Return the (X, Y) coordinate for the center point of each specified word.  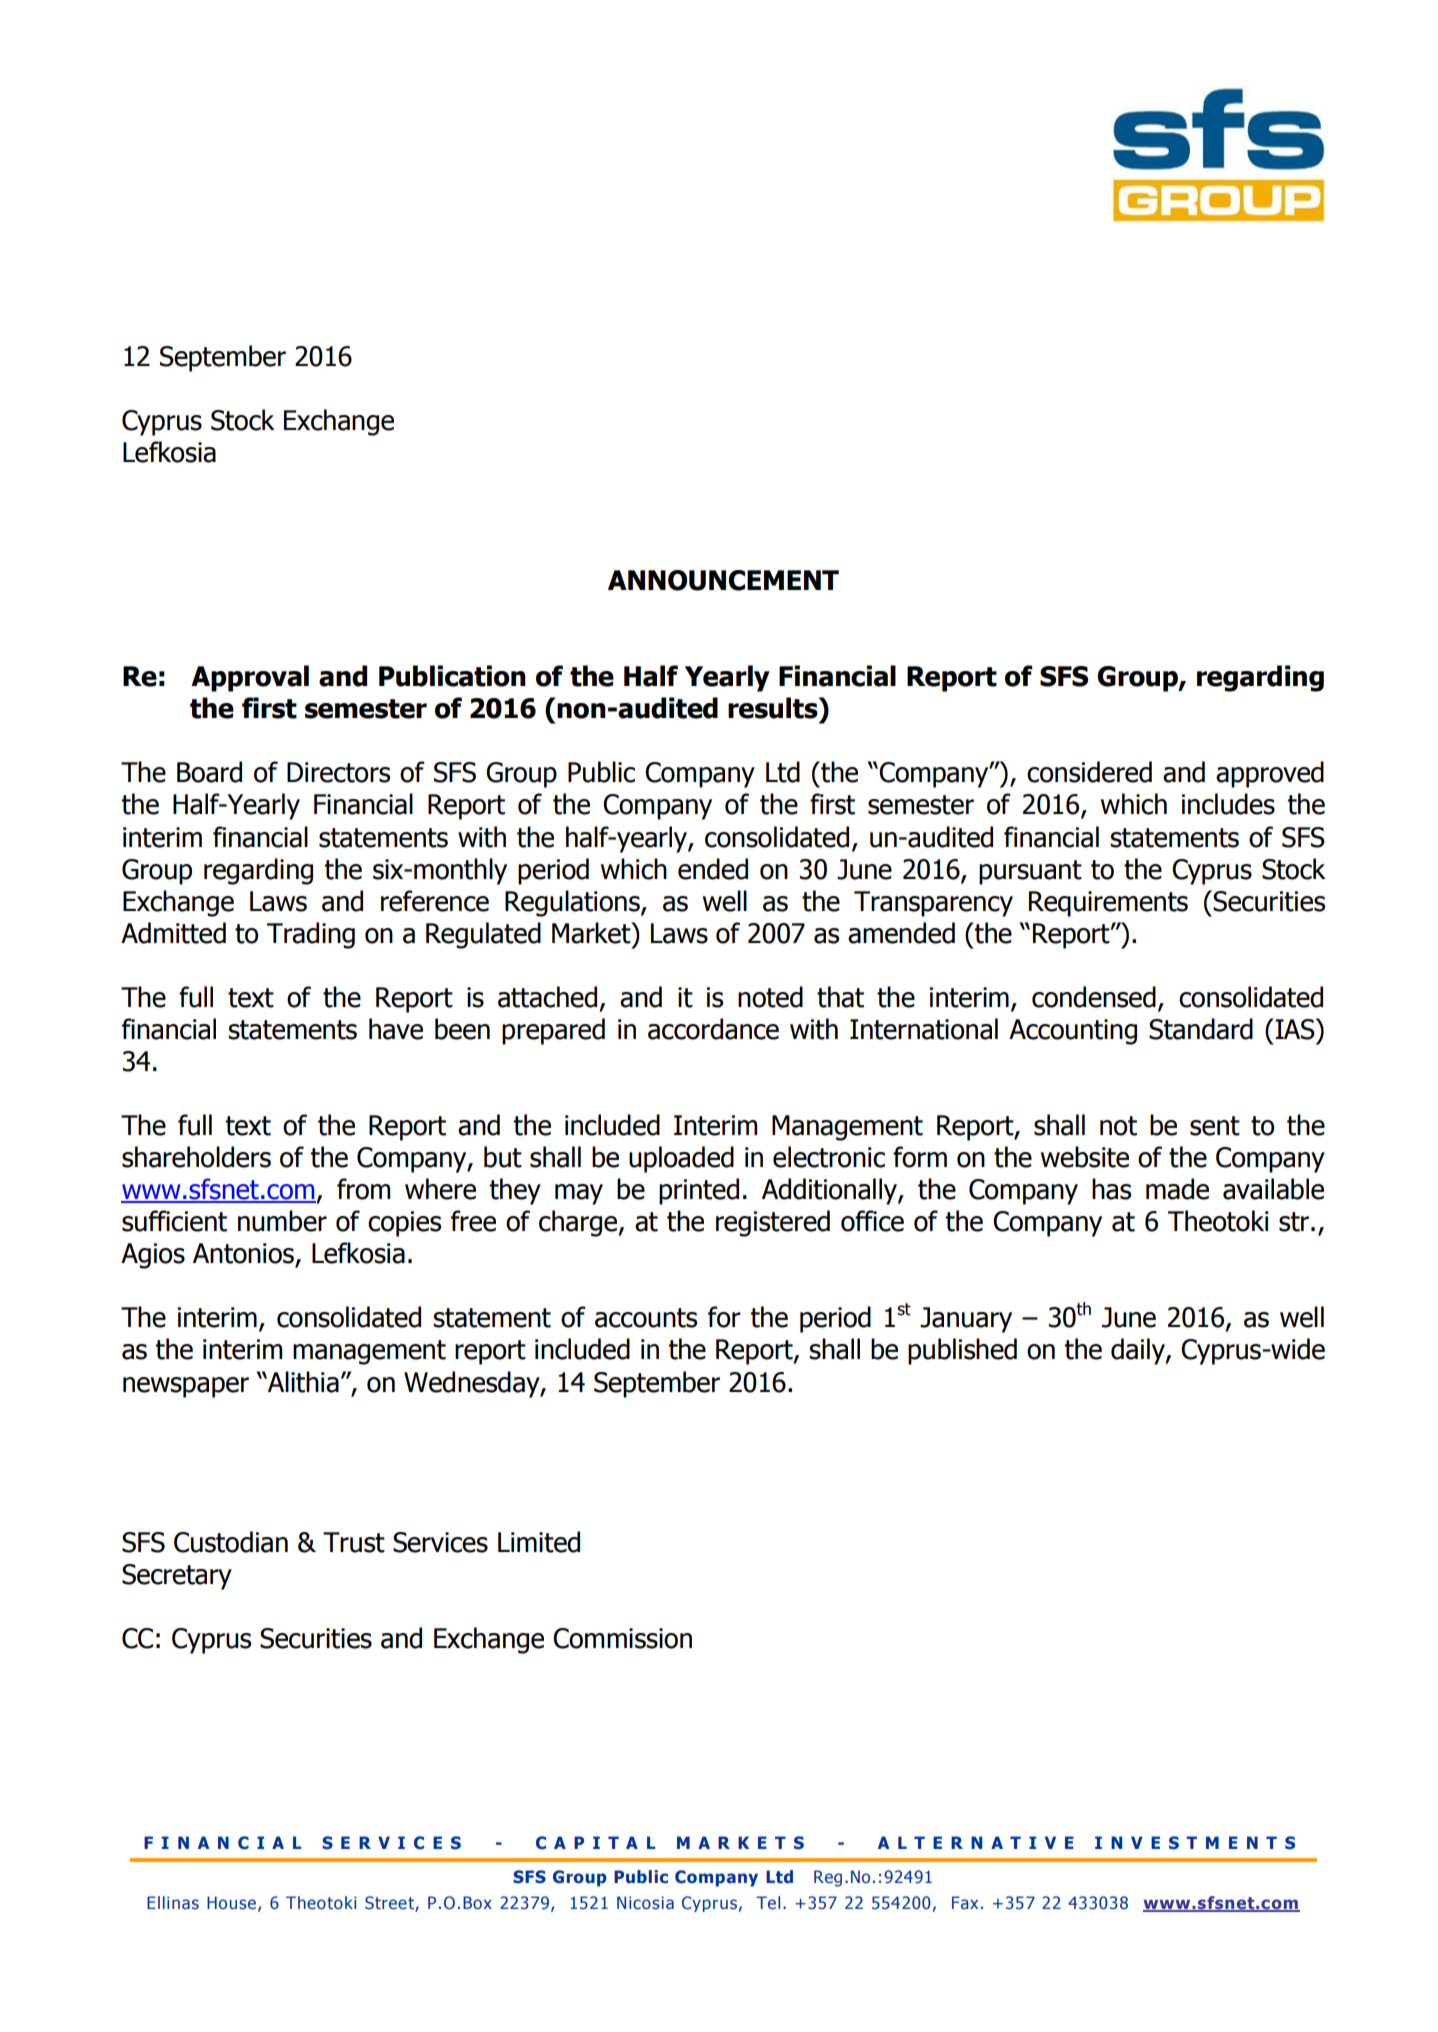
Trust (354, 1542)
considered (1089, 772)
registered (773, 1223)
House (231, 1903)
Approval (250, 678)
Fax (965, 1902)
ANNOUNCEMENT (723, 580)
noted (770, 997)
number (282, 1221)
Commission (622, 1638)
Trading (311, 935)
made (1177, 1189)
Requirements (1108, 904)
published (962, 1351)
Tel (768, 1903)
